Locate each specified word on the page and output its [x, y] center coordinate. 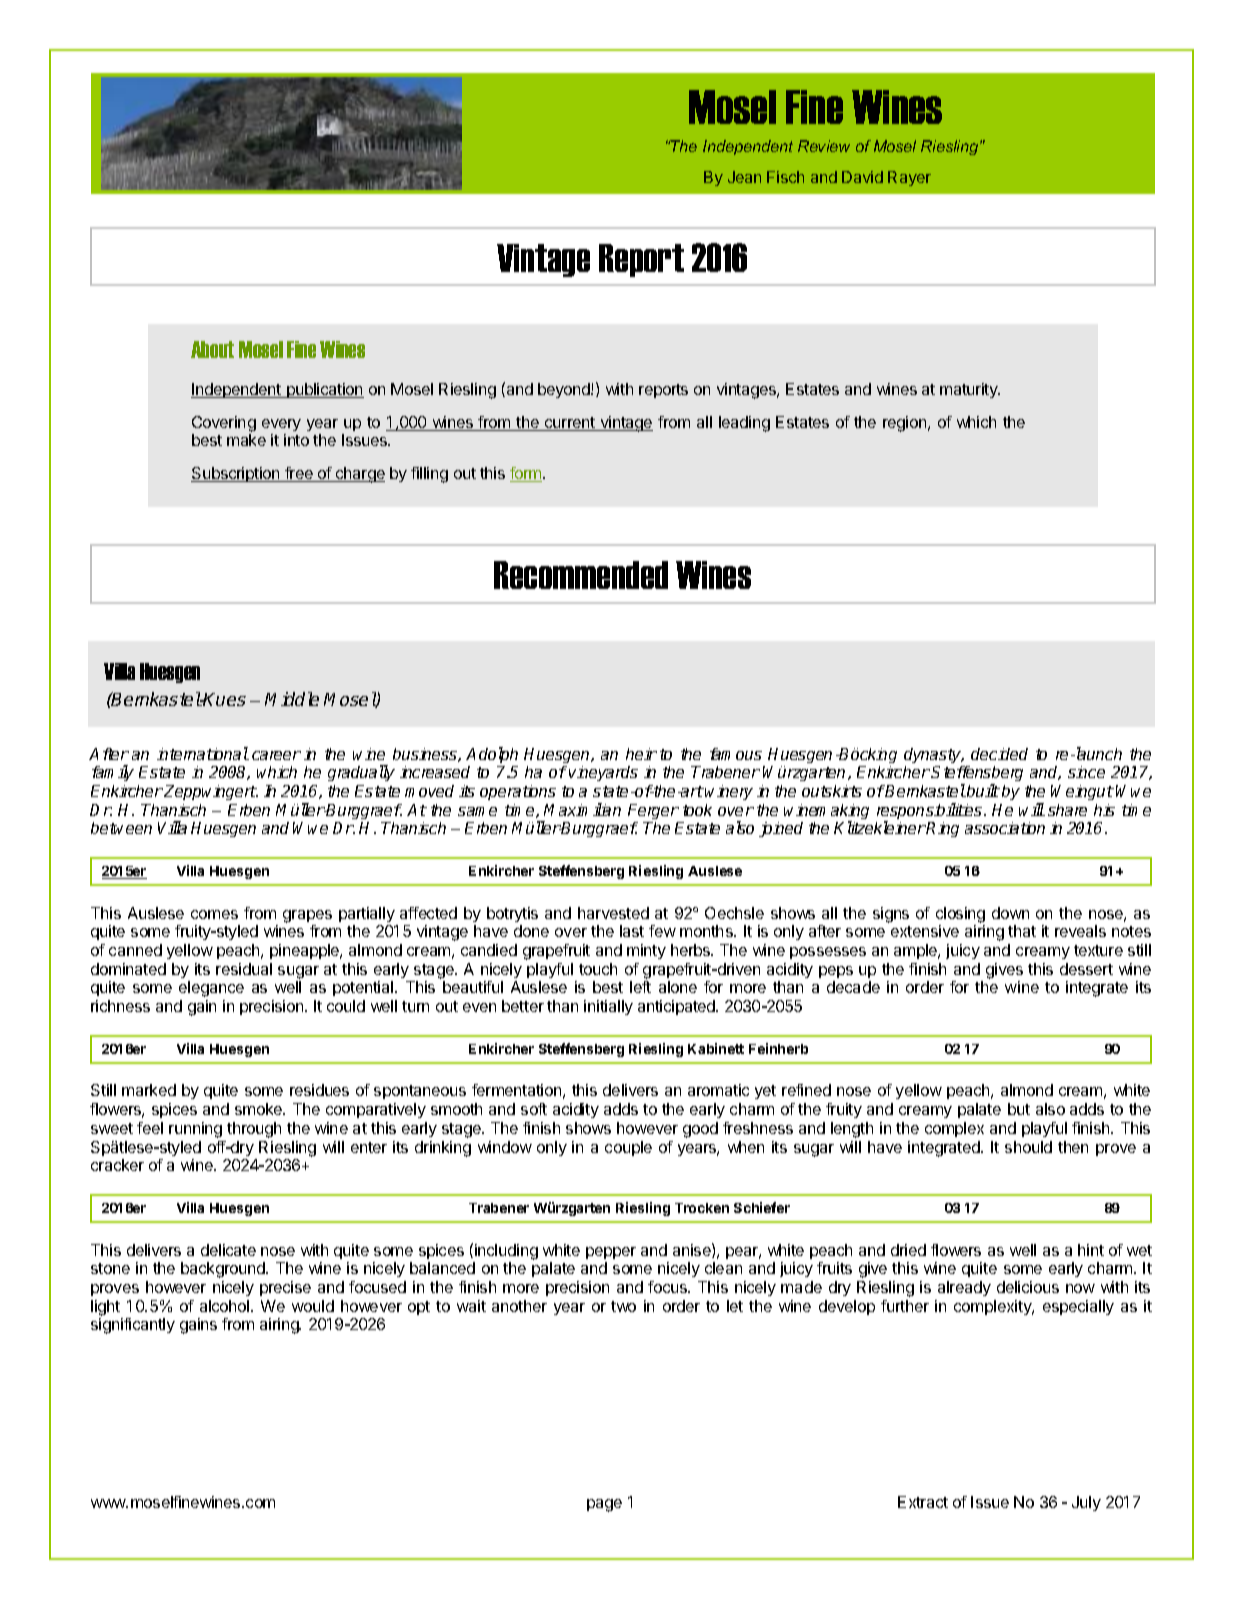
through [254, 1130]
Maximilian [582, 809]
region [906, 424]
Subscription [236, 474]
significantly [133, 1326]
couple [628, 1148]
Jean [744, 177]
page [604, 1505]
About [212, 349]
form [527, 474]
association [1005, 828]
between [121, 828]
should [1028, 1147]
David [862, 177]
